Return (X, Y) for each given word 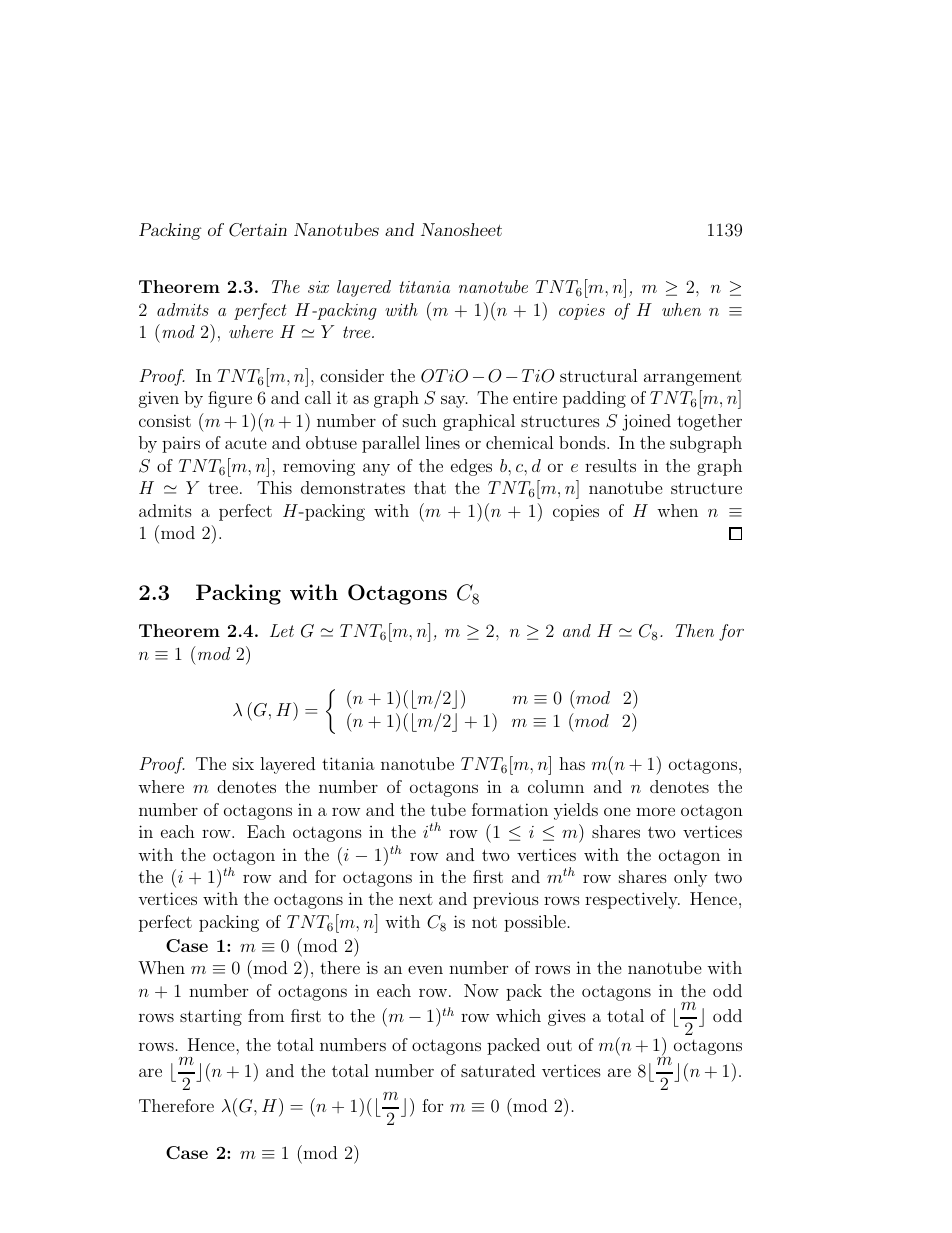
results (610, 465)
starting (211, 1017)
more (655, 811)
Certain (258, 230)
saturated (498, 1070)
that (430, 487)
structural (599, 375)
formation (510, 809)
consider (352, 375)
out (559, 1045)
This (274, 487)
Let (282, 630)
